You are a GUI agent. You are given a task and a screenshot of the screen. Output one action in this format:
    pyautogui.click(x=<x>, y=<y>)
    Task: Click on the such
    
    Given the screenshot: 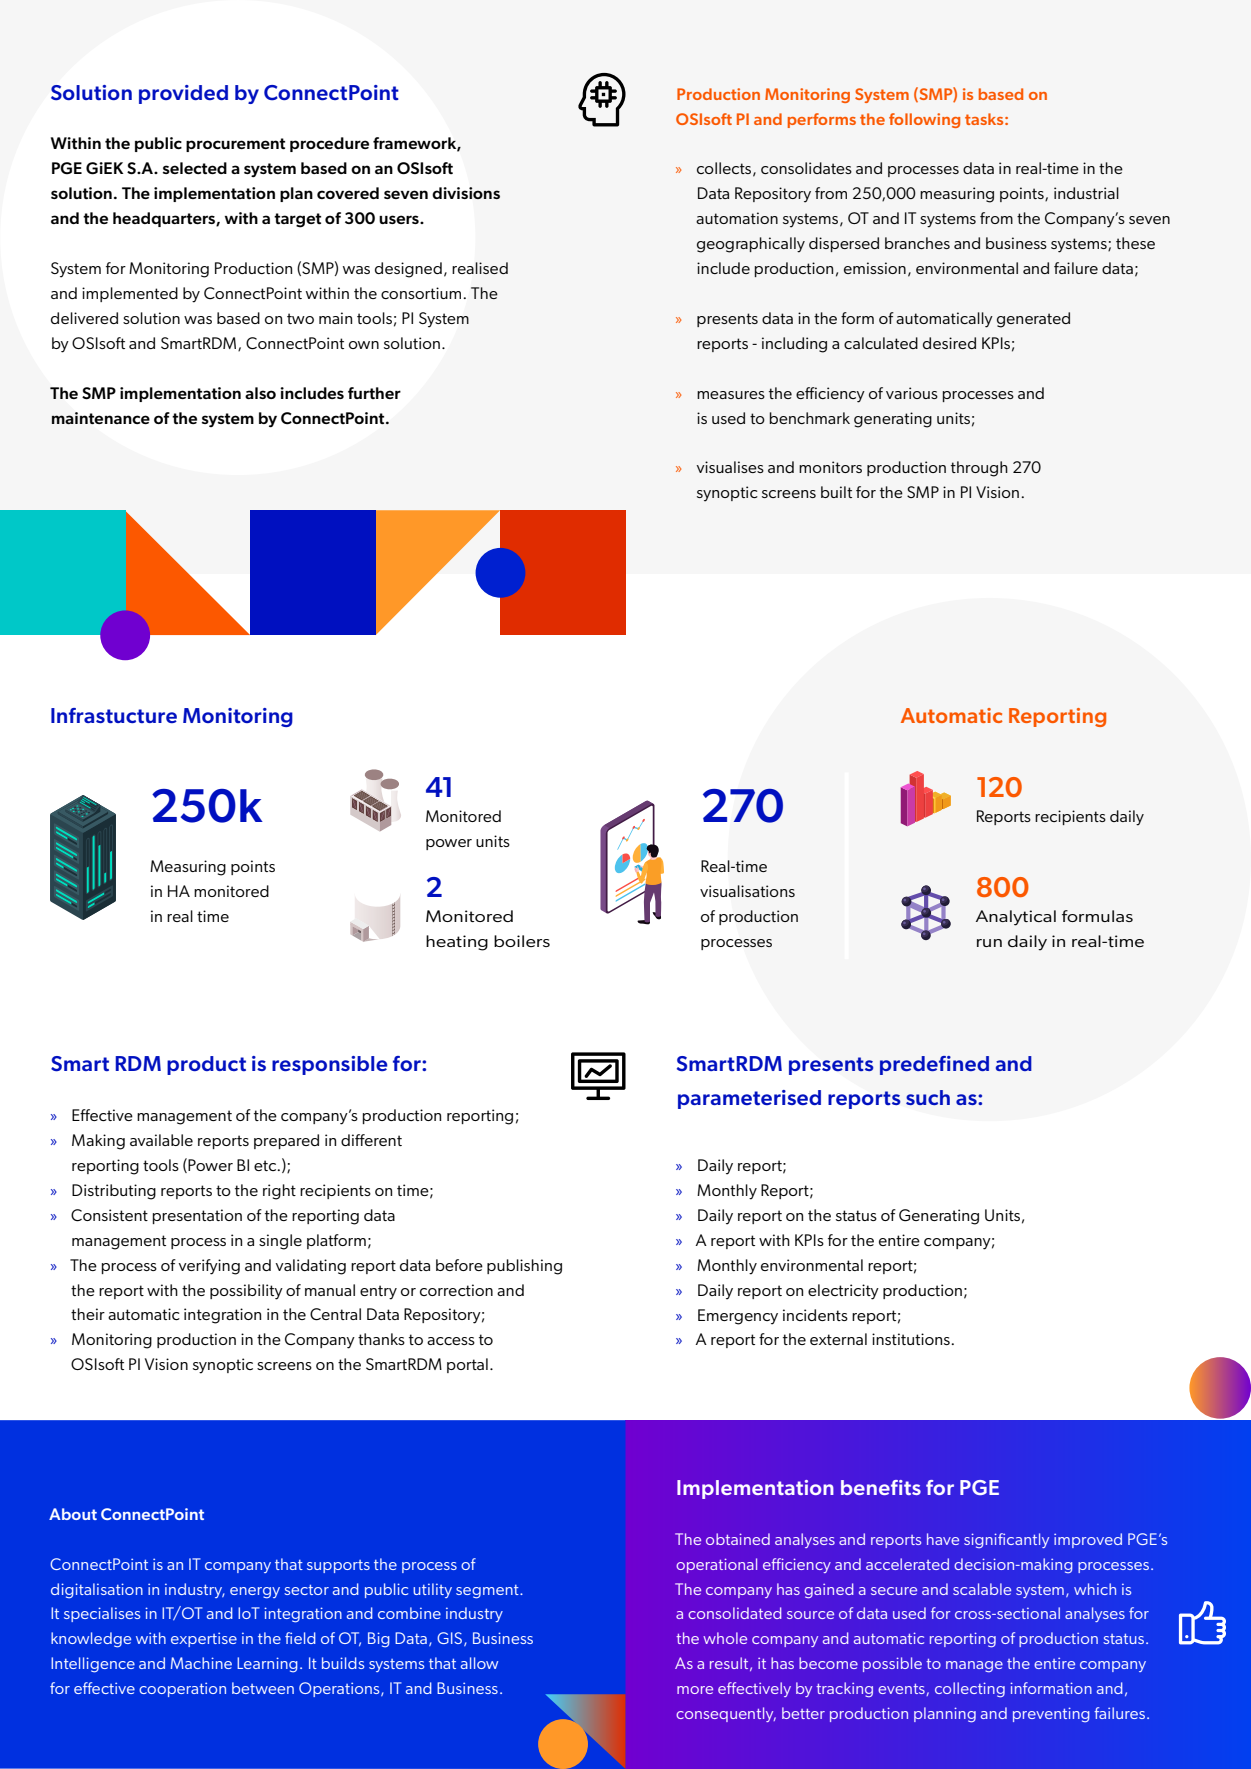 What is the action you would take?
    pyautogui.click(x=928, y=1097)
